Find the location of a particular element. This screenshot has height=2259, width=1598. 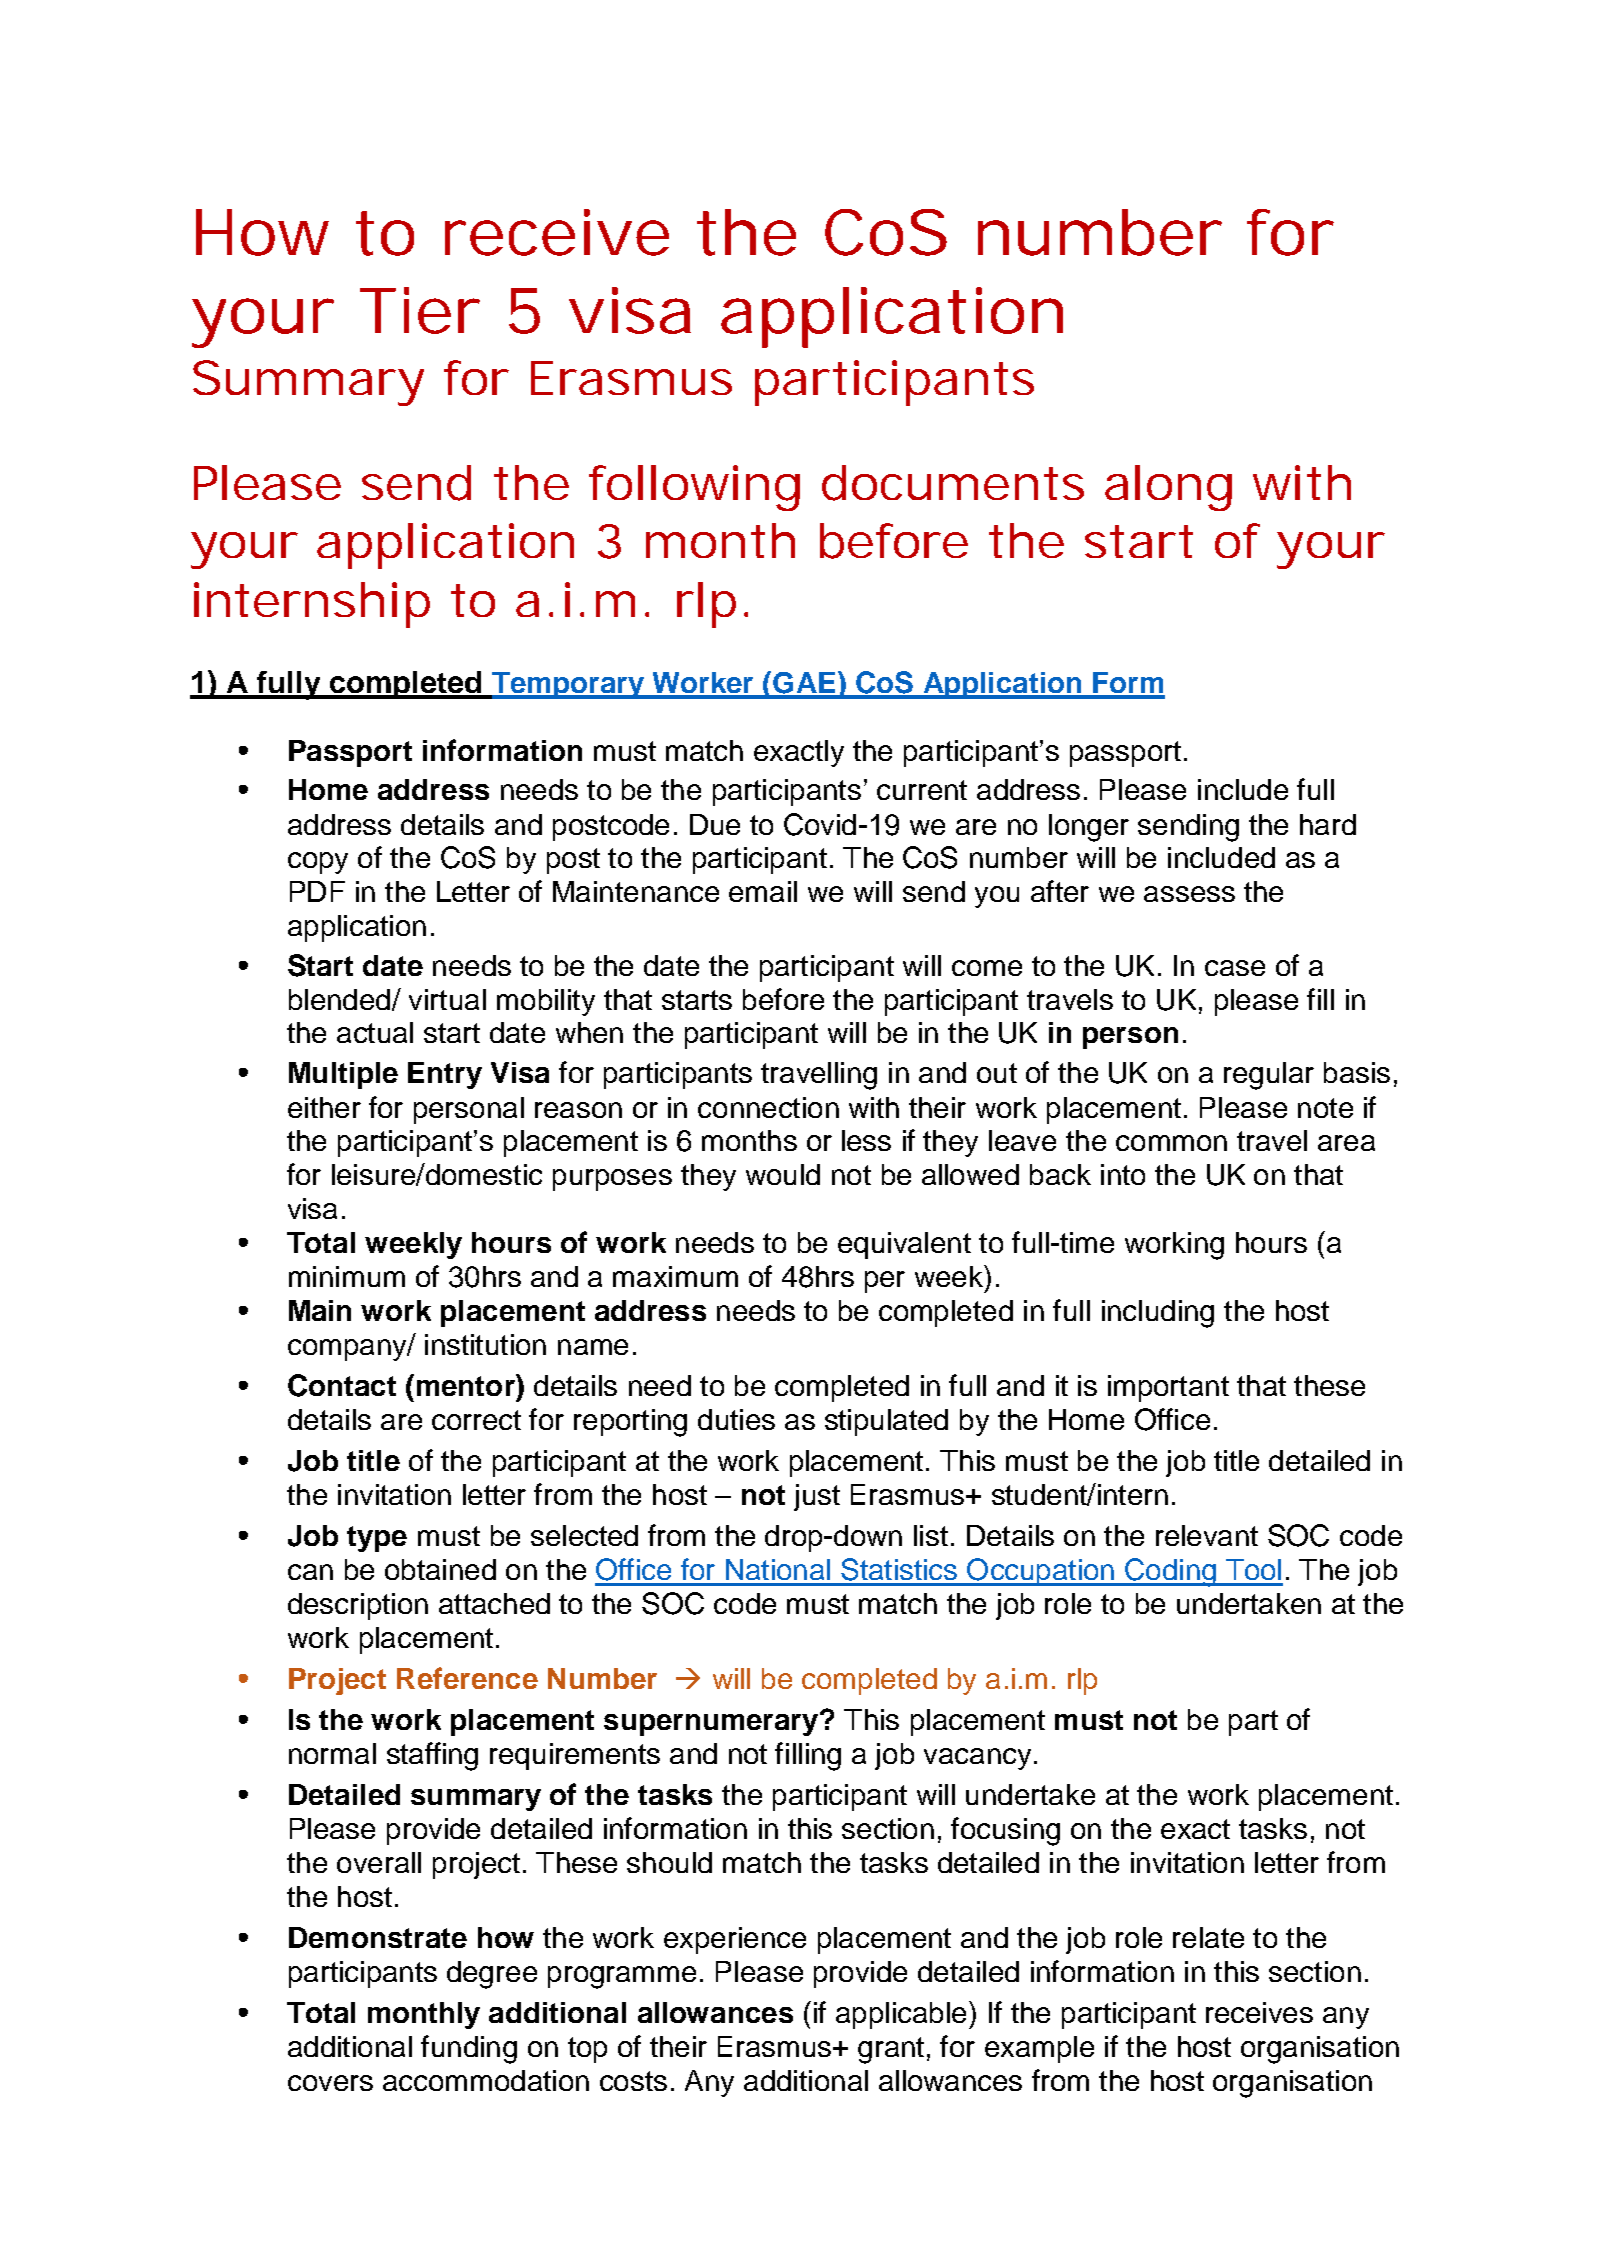

along is located at coordinates (1168, 488).
